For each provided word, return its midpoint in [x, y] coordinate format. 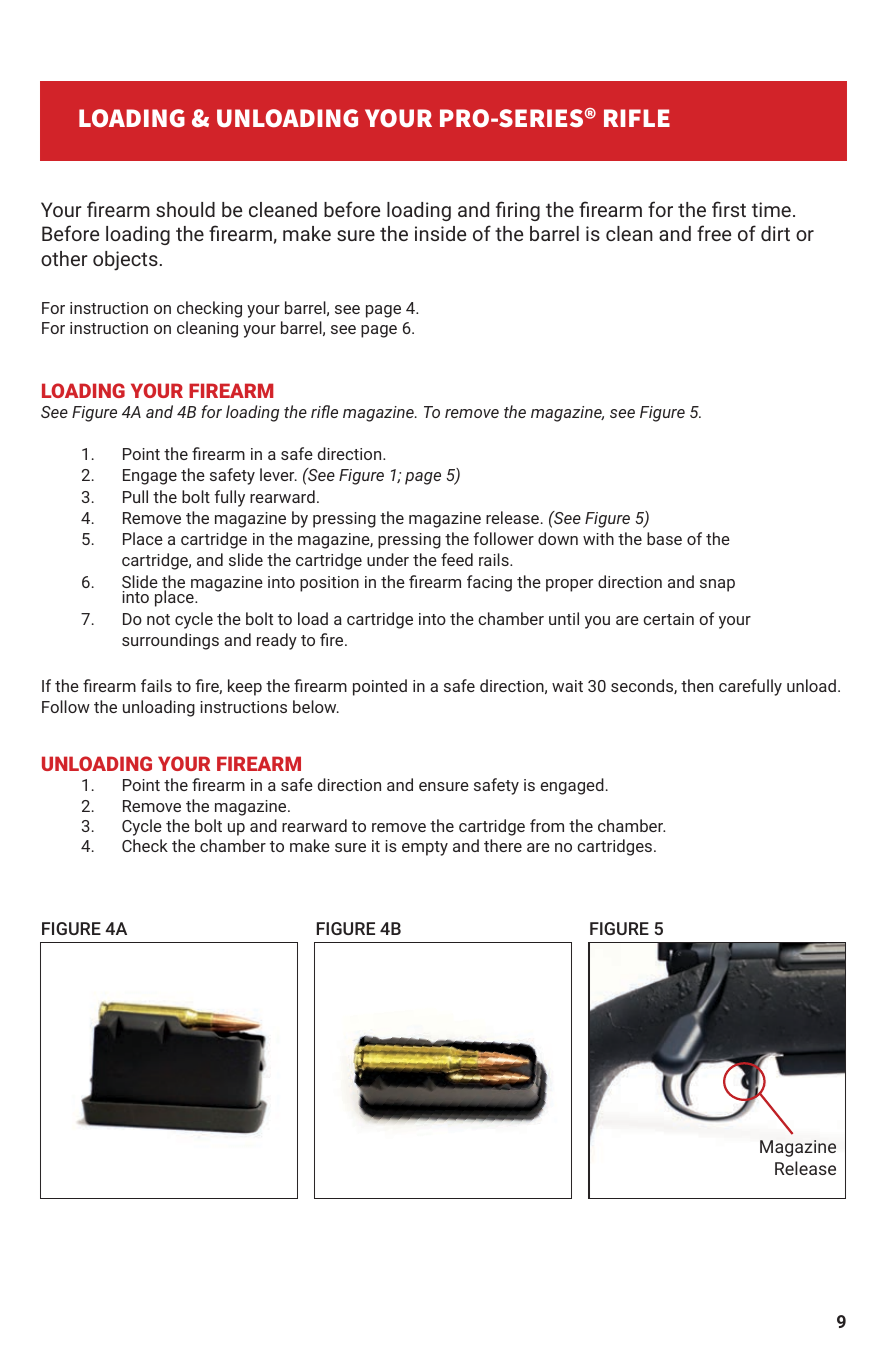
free [714, 233]
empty [425, 848]
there [503, 845]
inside [440, 233]
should [185, 209]
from [547, 825]
